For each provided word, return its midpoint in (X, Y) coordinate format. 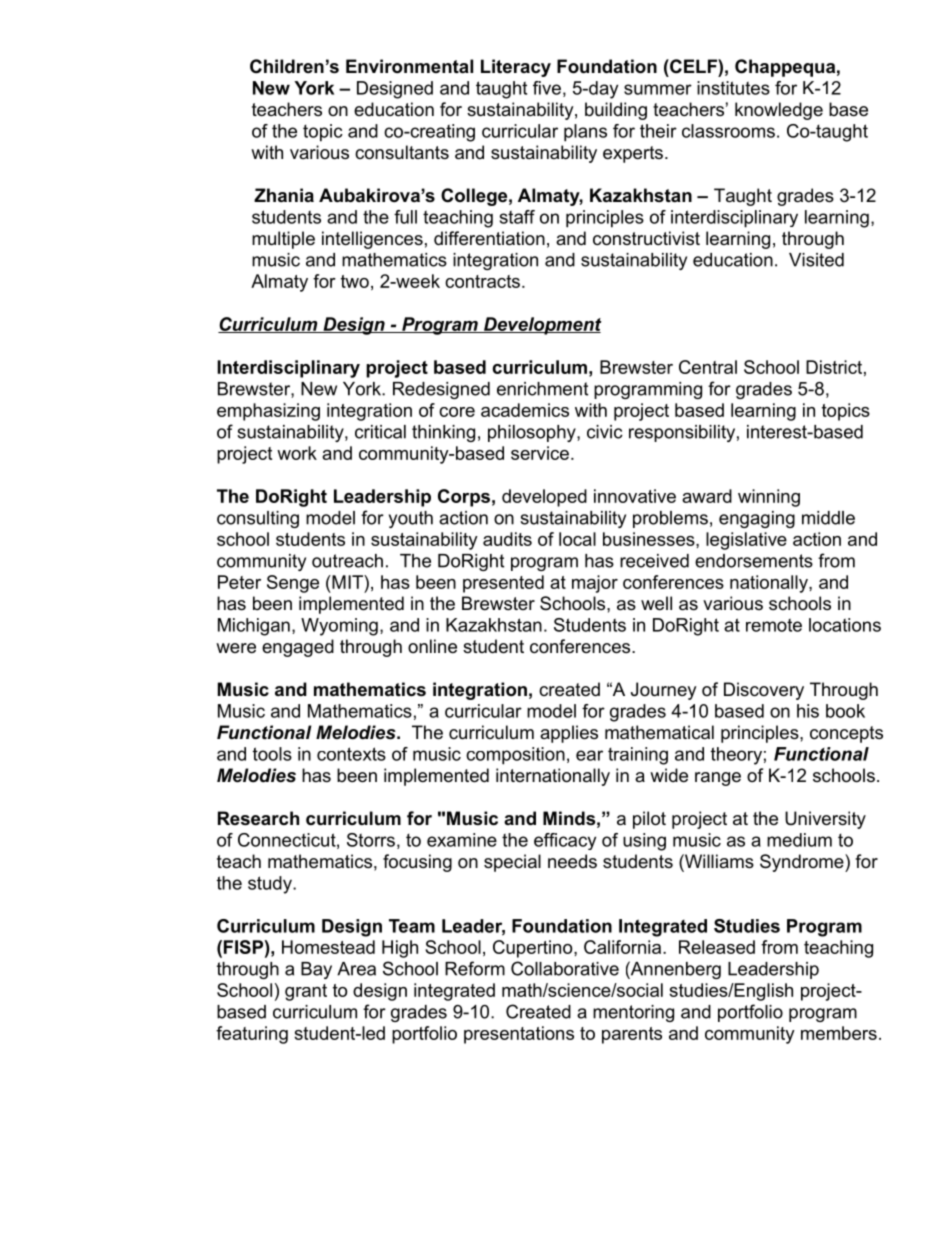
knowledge (779, 111)
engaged (298, 648)
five (547, 88)
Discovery (764, 691)
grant (306, 992)
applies (569, 734)
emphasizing (268, 412)
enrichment (542, 389)
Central (708, 367)
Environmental (409, 66)
